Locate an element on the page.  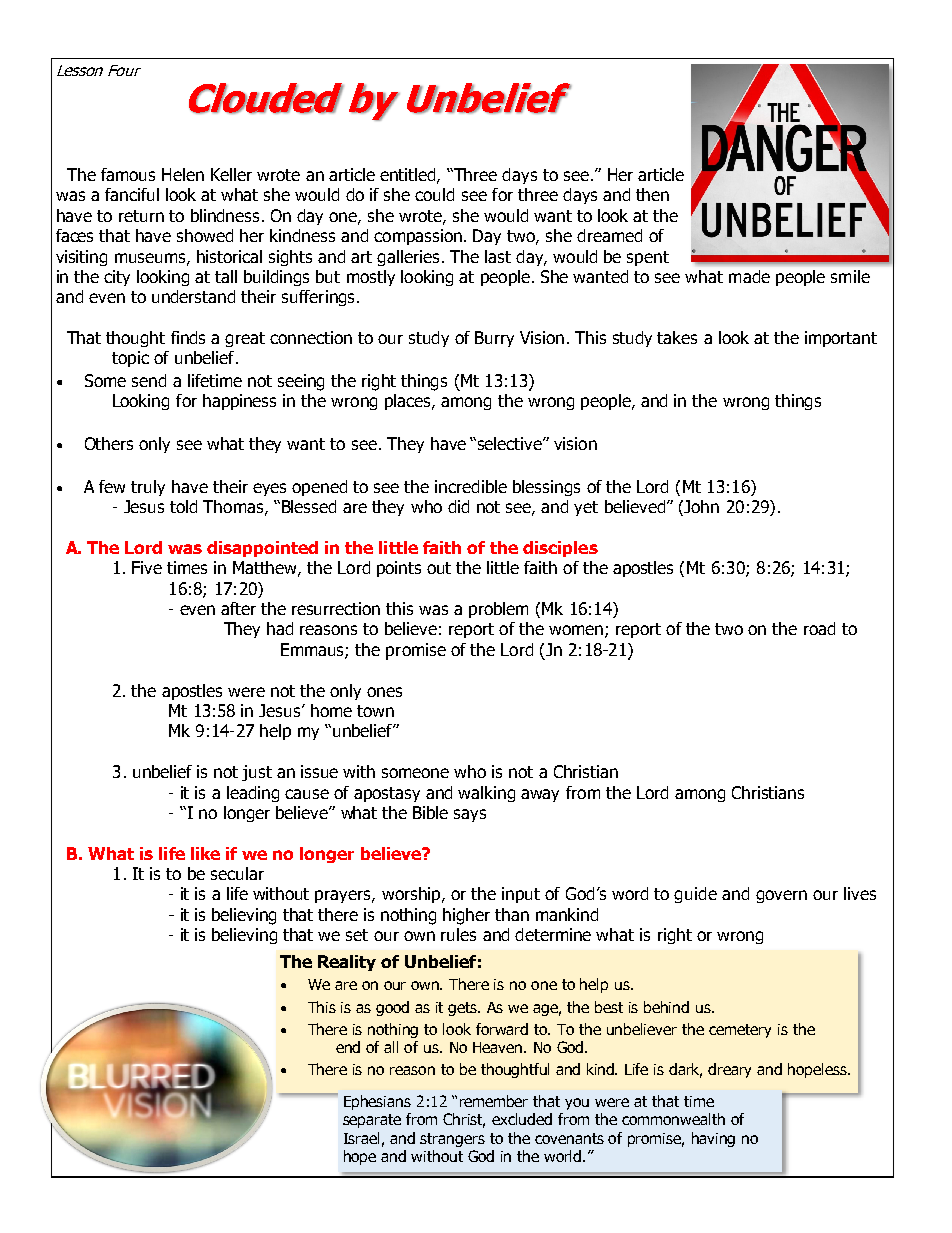
govern is located at coordinates (781, 896).
